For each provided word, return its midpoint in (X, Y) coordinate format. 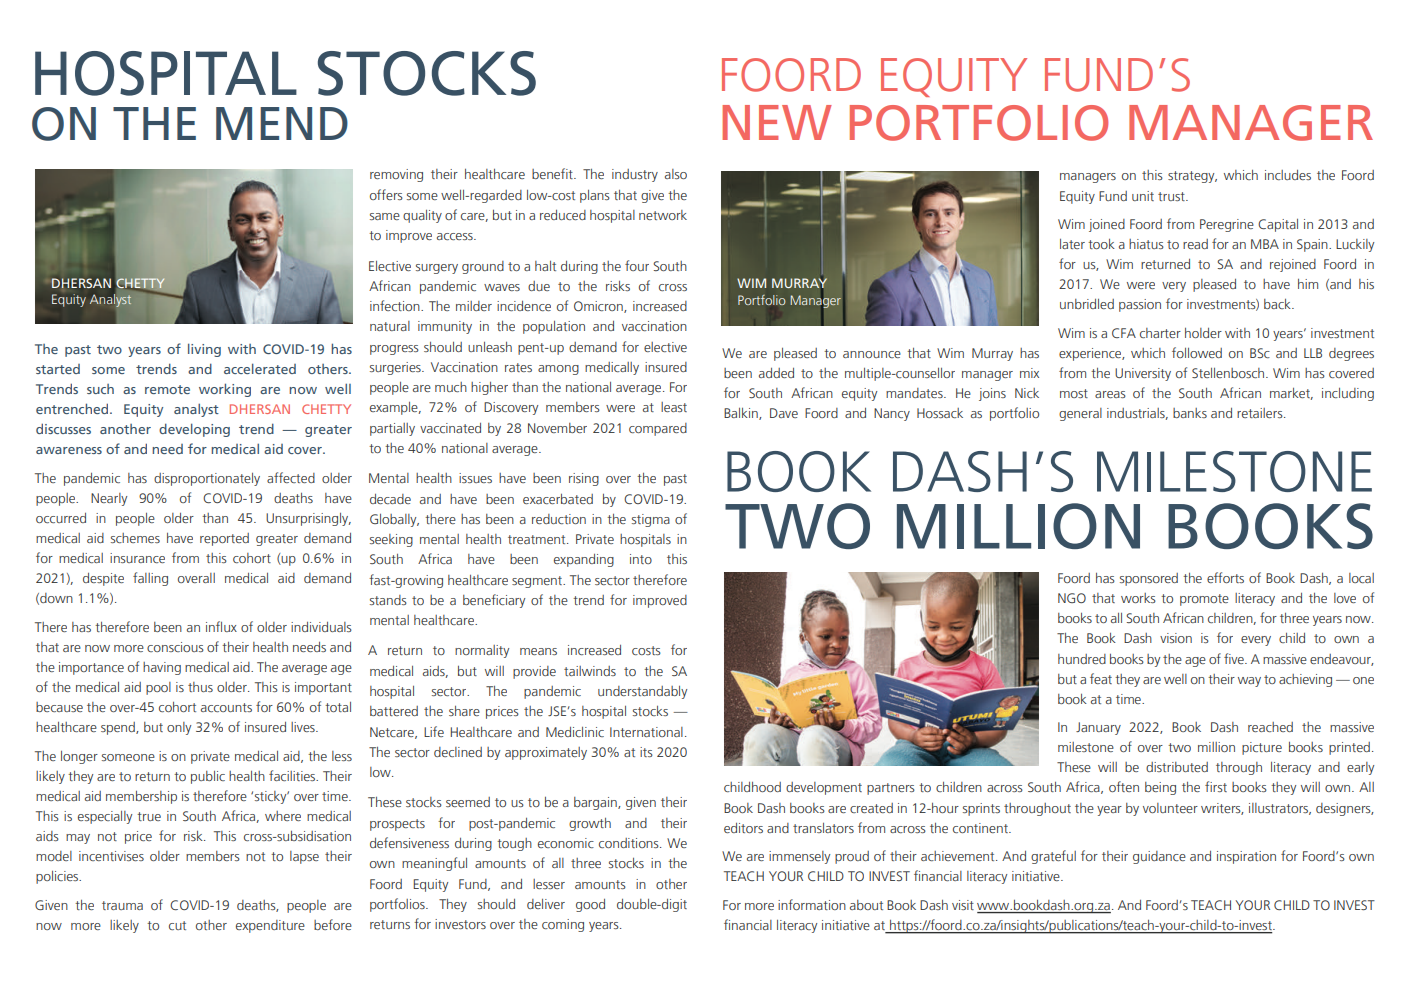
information (812, 904)
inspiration (1246, 857)
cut (177, 925)
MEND (282, 123)
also (676, 174)
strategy (1192, 177)
